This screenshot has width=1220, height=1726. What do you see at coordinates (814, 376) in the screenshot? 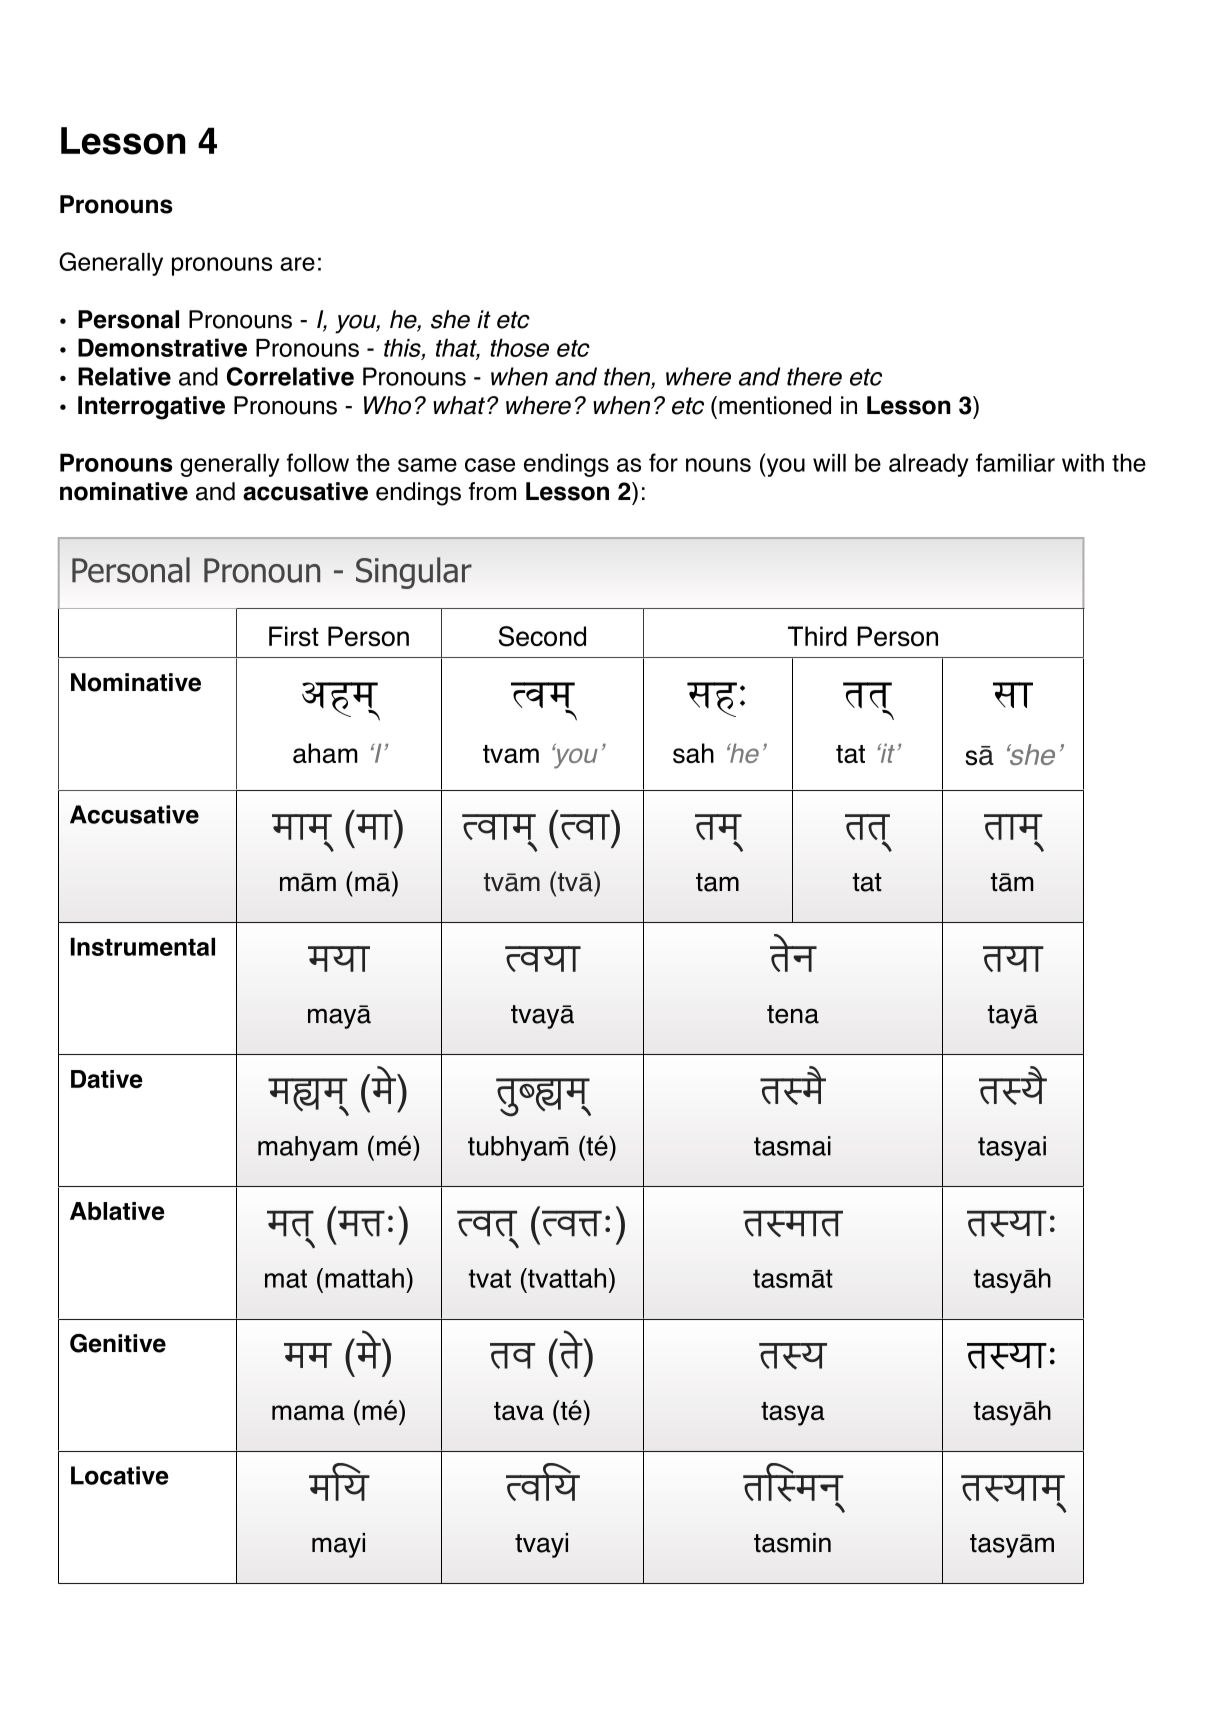
I see `there` at bounding box center [814, 376].
